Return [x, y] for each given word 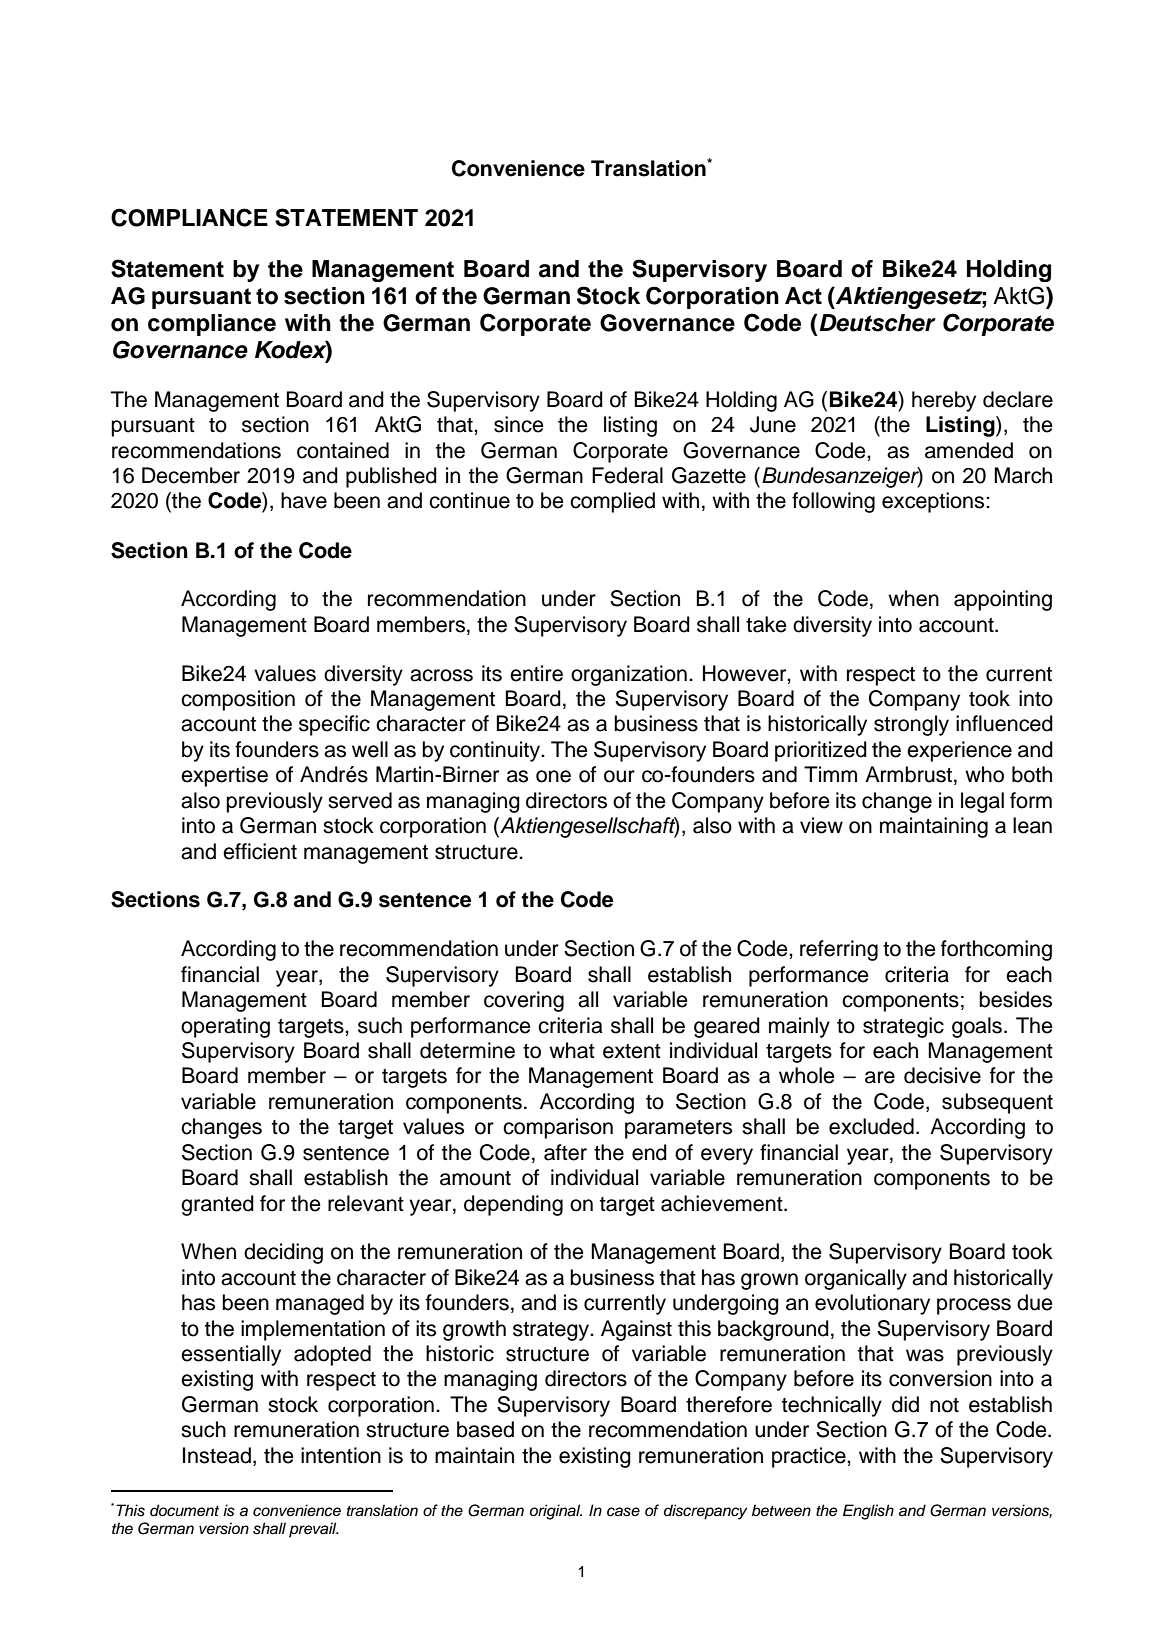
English [868, 1512]
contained [343, 450]
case [623, 1512]
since [519, 424]
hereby [944, 401]
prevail [314, 1530]
